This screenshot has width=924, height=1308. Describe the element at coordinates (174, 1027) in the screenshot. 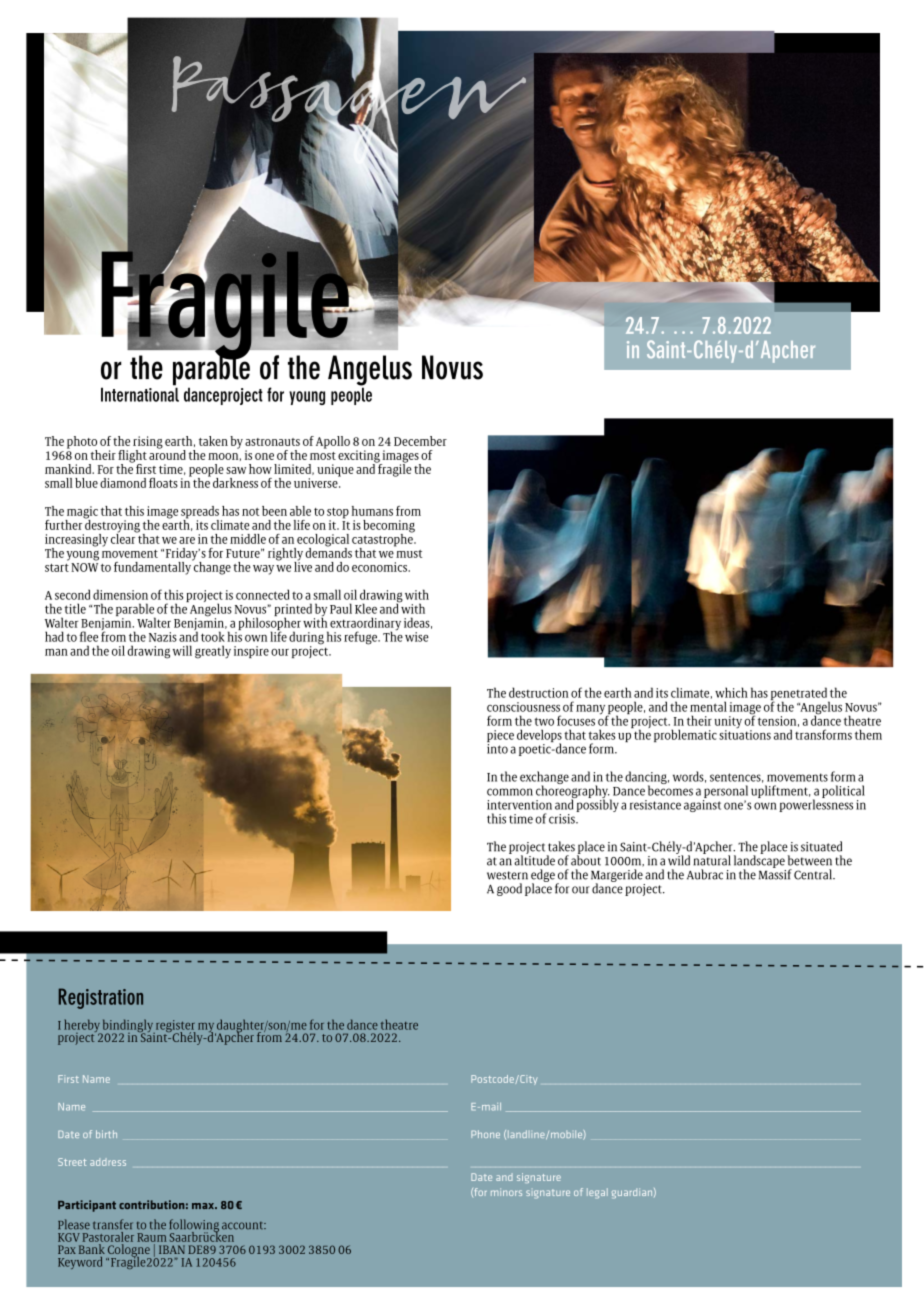

I see `register` at that location.
